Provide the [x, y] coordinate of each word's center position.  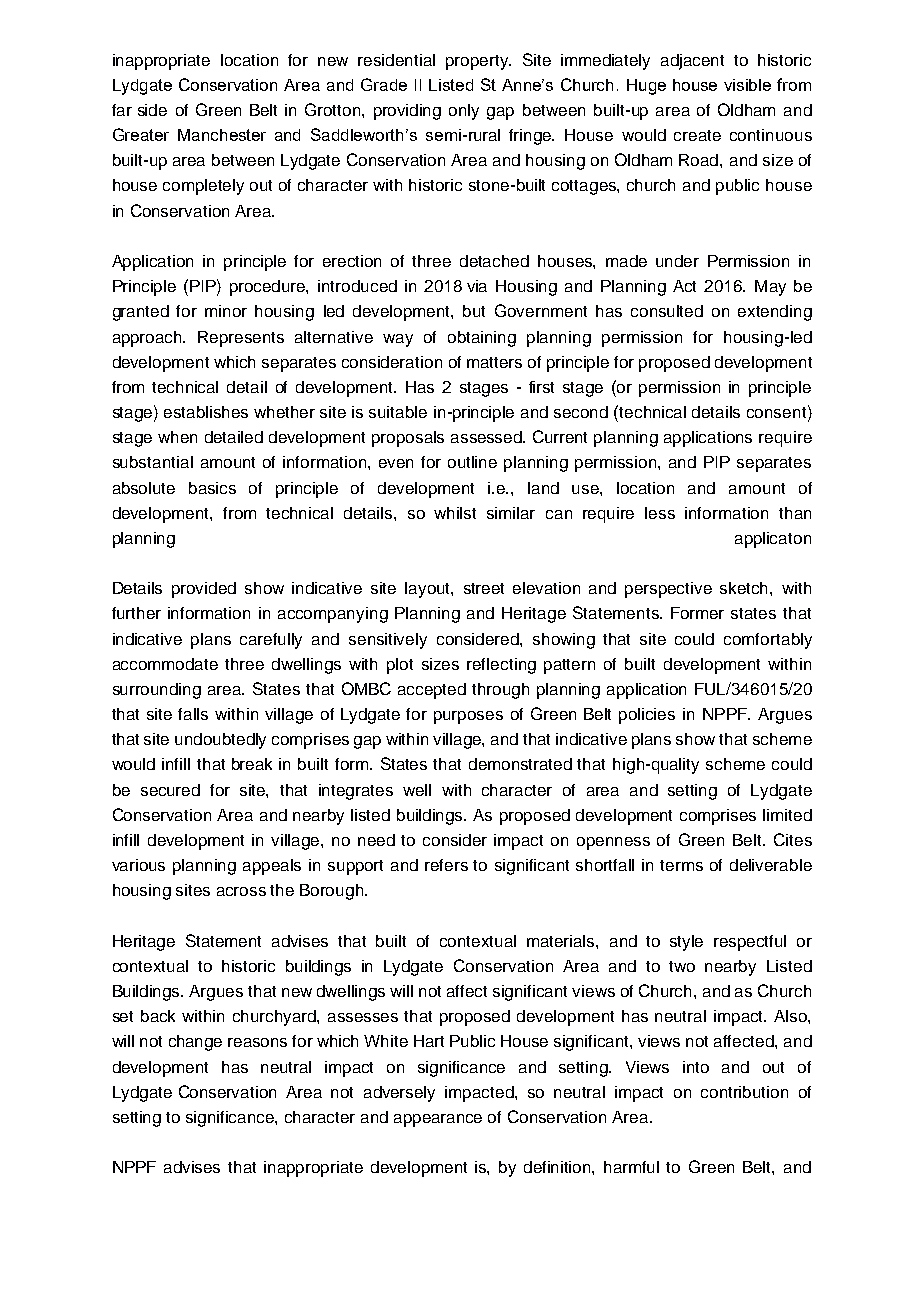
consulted [667, 311]
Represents [241, 339]
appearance [438, 1120]
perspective [668, 590]
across [241, 891]
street [484, 588]
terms [681, 865]
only [464, 112]
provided [204, 590]
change [195, 1043]
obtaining [482, 339]
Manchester [222, 135]
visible [747, 85]
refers [446, 865]
